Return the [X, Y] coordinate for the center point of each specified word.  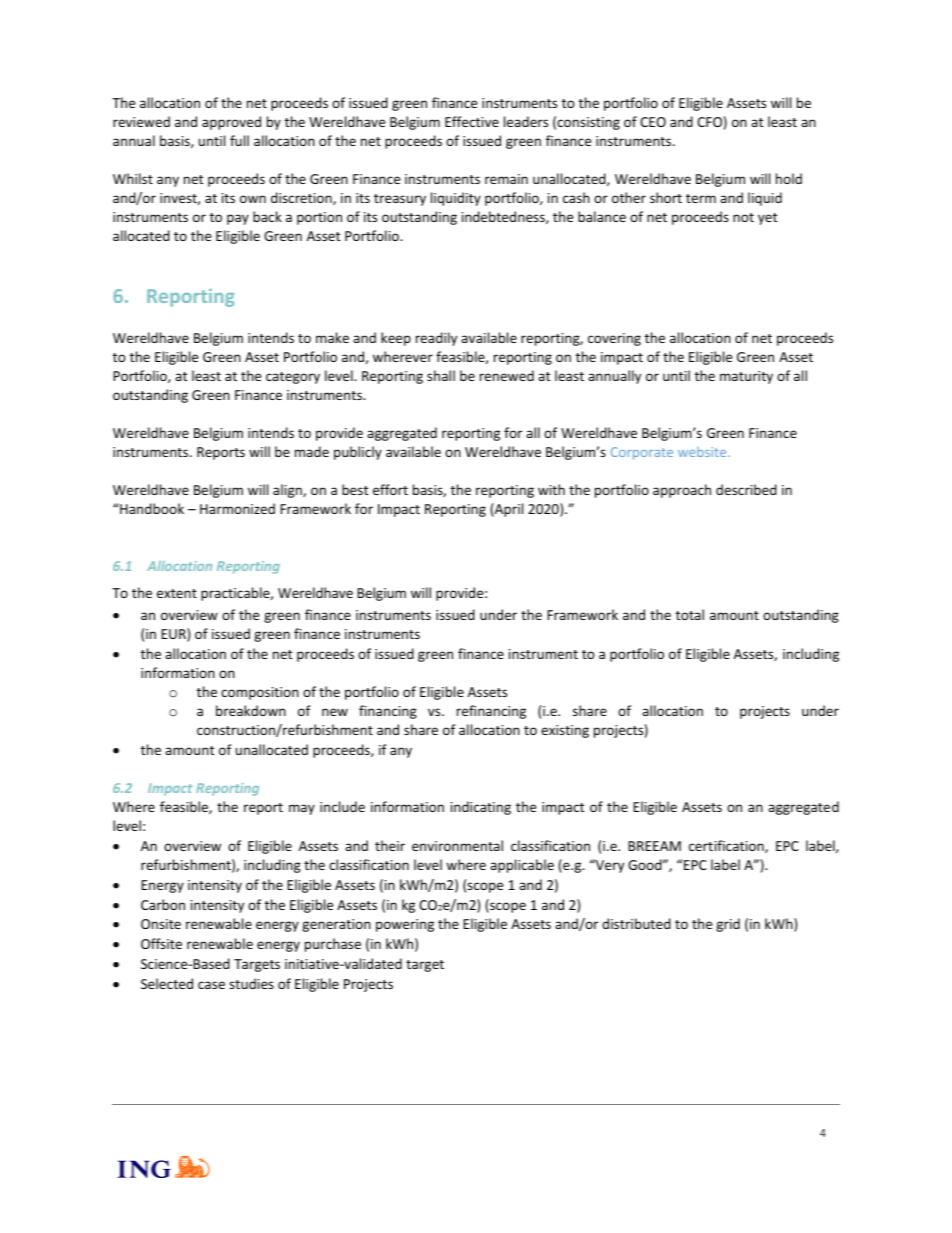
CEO [653, 122]
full [239, 140]
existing [565, 731]
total [690, 614]
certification [727, 846]
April [508, 510]
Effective [472, 121]
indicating [481, 808]
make [332, 337]
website [703, 452]
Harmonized [237, 508]
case [211, 985]
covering [614, 339]
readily [436, 339]
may [302, 809]
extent [177, 593]
